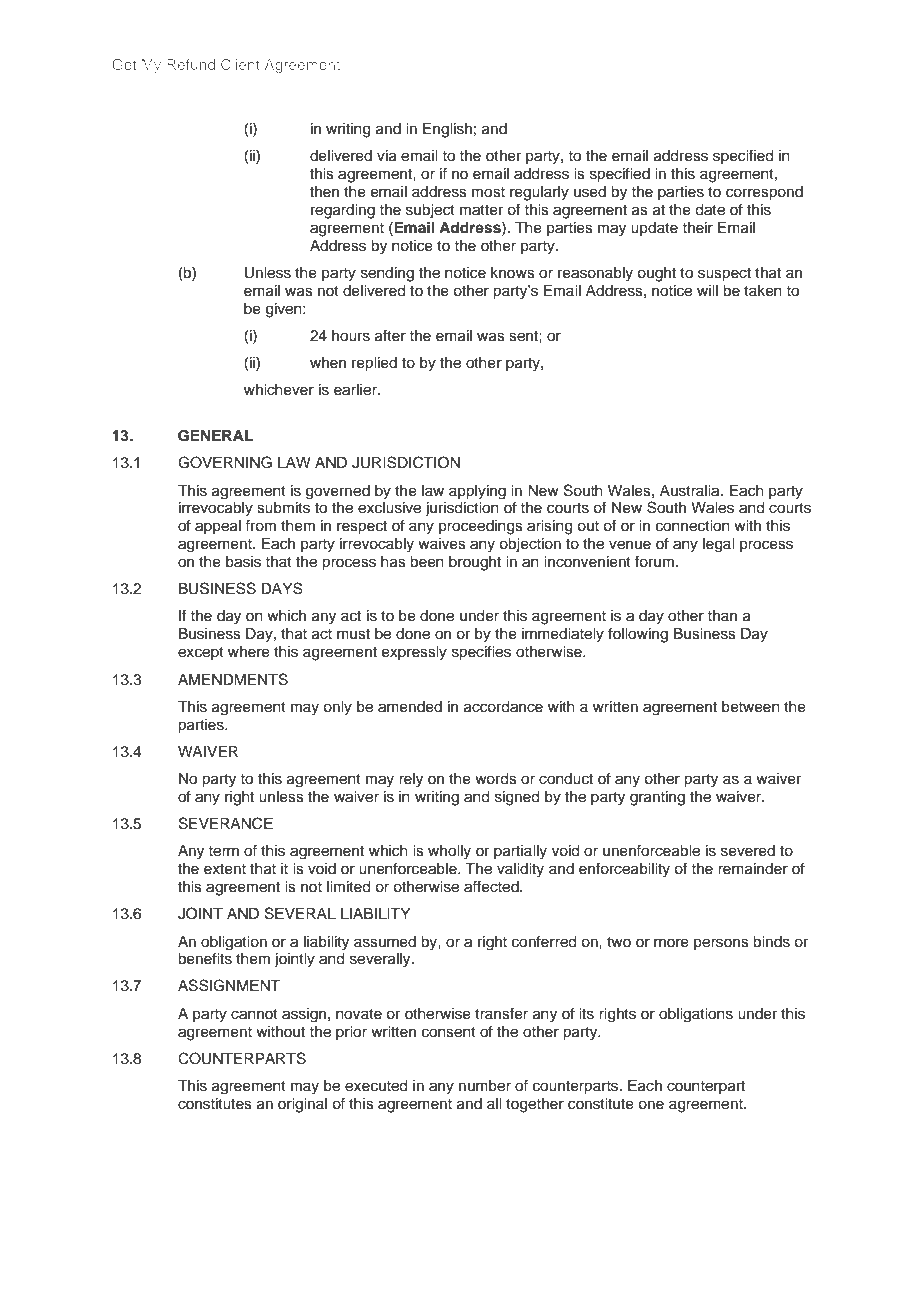 This document has height=1309, width=924. I want to click on severed, so click(748, 851).
